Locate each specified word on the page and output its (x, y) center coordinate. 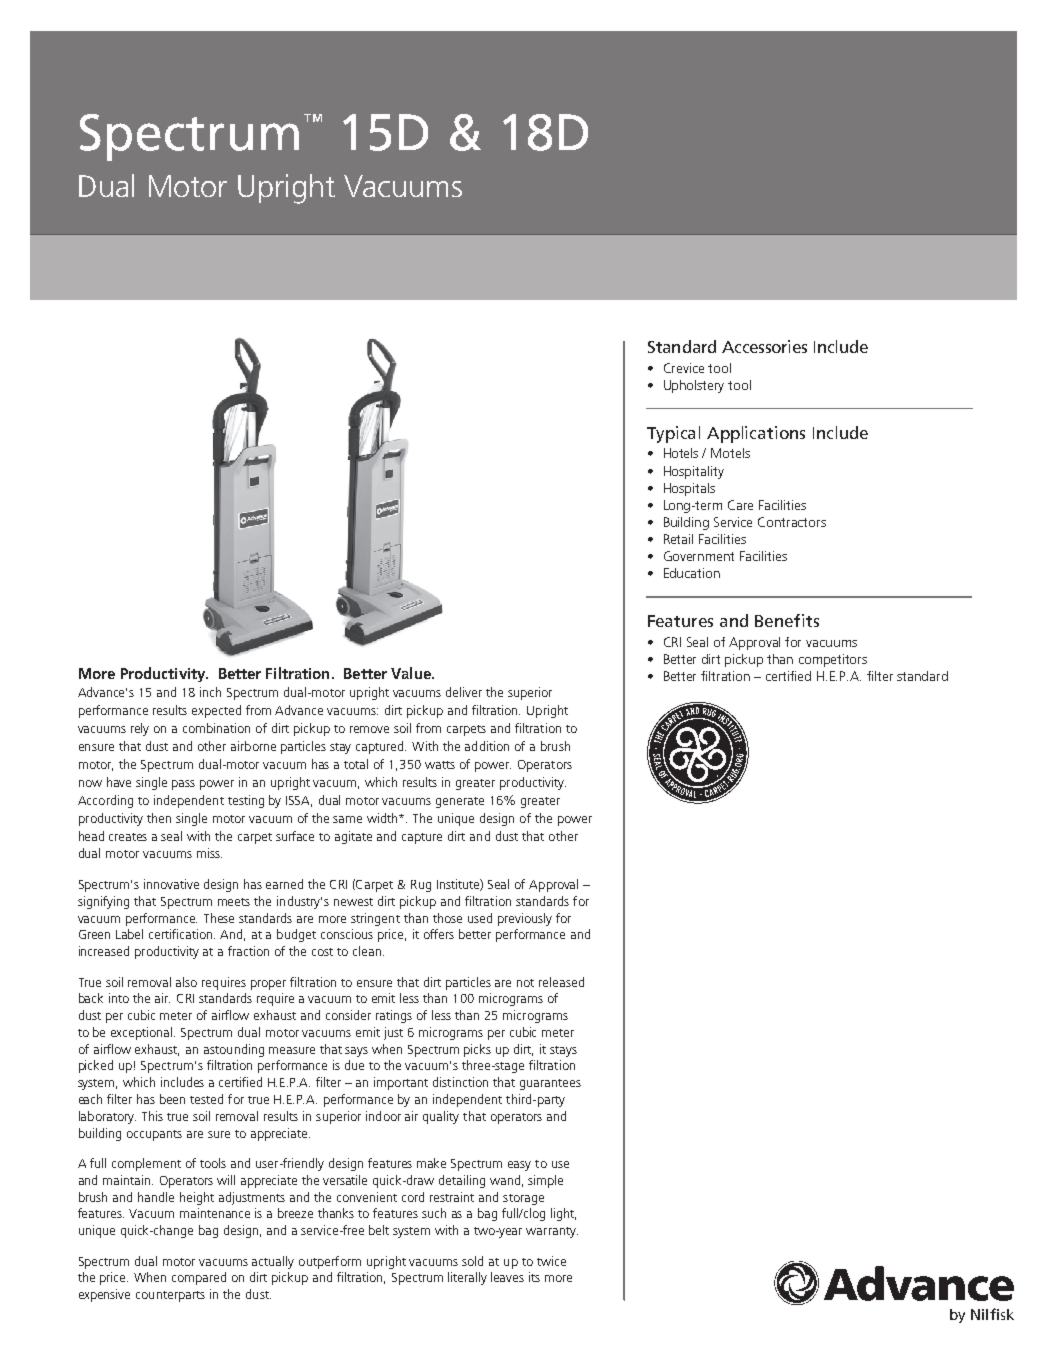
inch (210, 692)
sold (472, 1261)
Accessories (764, 346)
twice (551, 1261)
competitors (833, 660)
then (159, 818)
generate (460, 802)
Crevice (684, 368)
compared (199, 1278)
